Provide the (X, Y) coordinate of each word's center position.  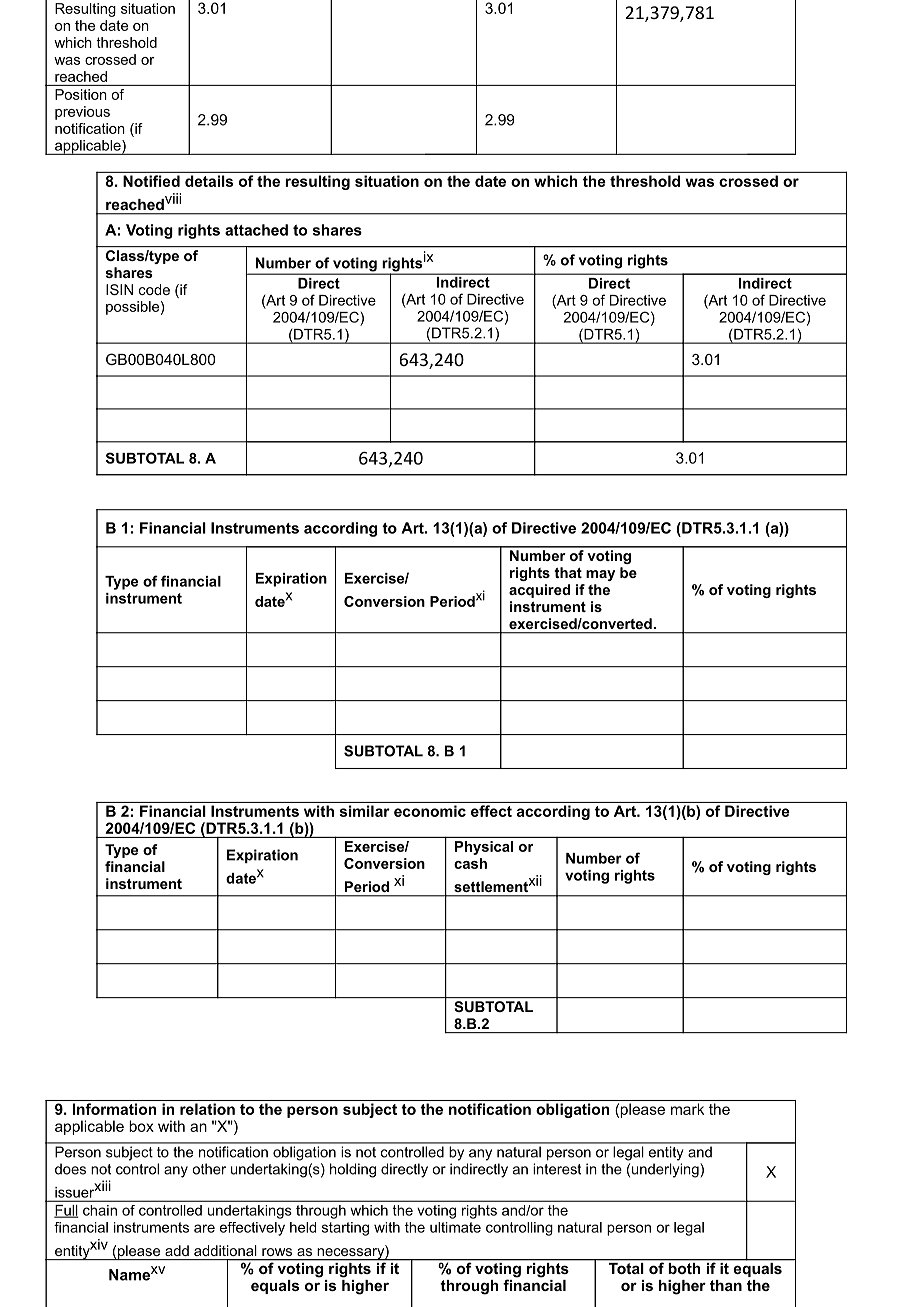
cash (470, 863)
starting (345, 1229)
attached (256, 230)
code (154, 289)
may (600, 575)
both (684, 1267)
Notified (151, 181)
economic (430, 811)
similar (365, 811)
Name (129, 1275)
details (209, 181)
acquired (539, 591)
